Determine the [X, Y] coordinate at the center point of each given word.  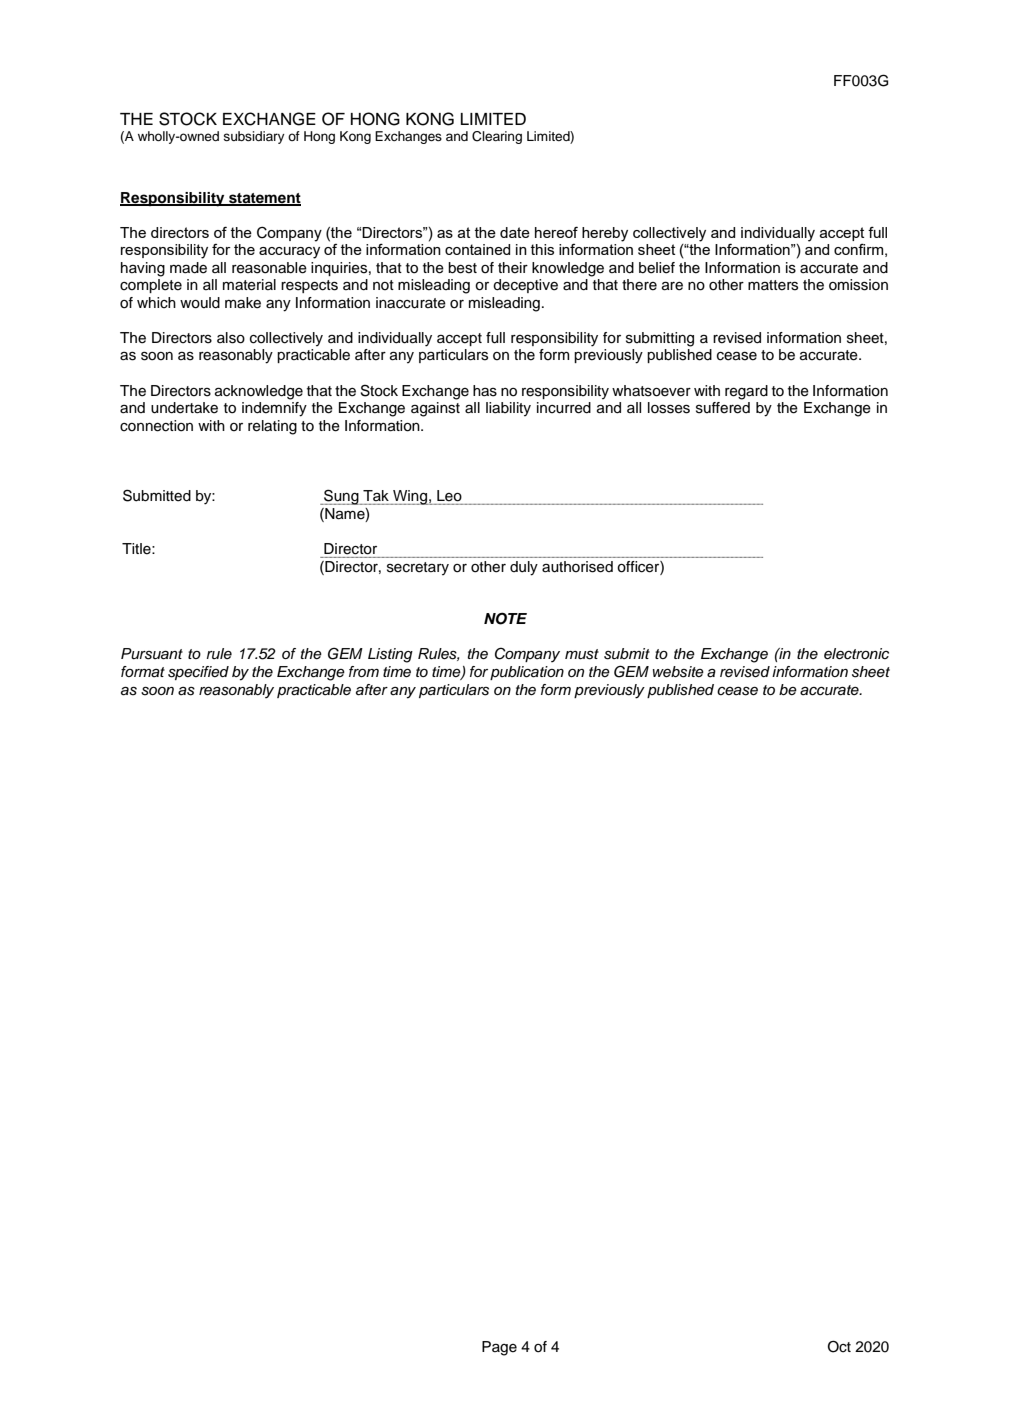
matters [773, 285]
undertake [184, 408]
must [582, 654]
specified [198, 673]
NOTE [505, 618]
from [364, 671]
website [678, 672]
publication [527, 673]
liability [508, 409]
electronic [856, 654]
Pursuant [152, 654]
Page [499, 1348]
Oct [839, 1346]
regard [746, 392]
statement [264, 199]
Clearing [497, 137]
